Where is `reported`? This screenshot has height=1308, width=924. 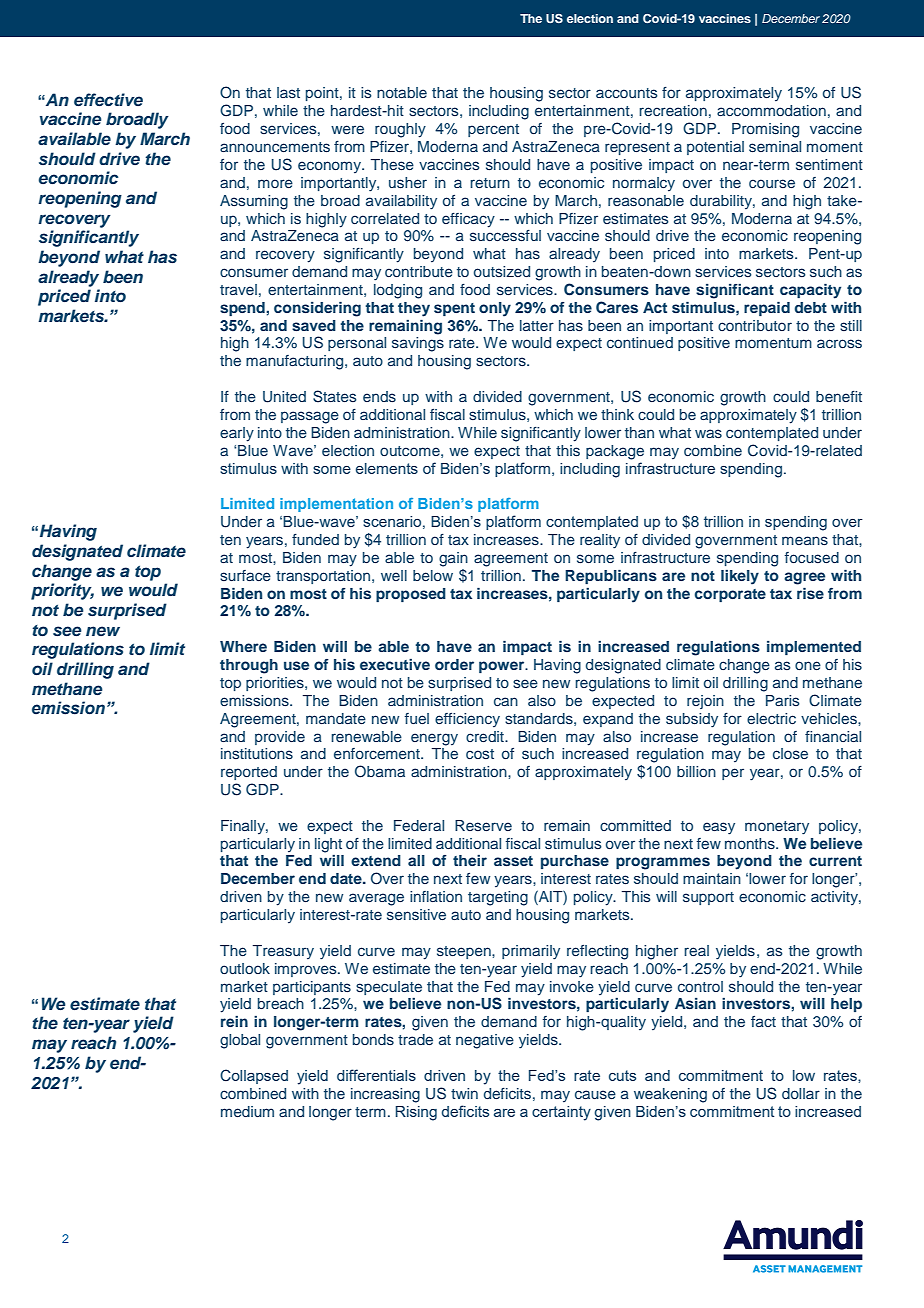 reported is located at coordinates (249, 773).
